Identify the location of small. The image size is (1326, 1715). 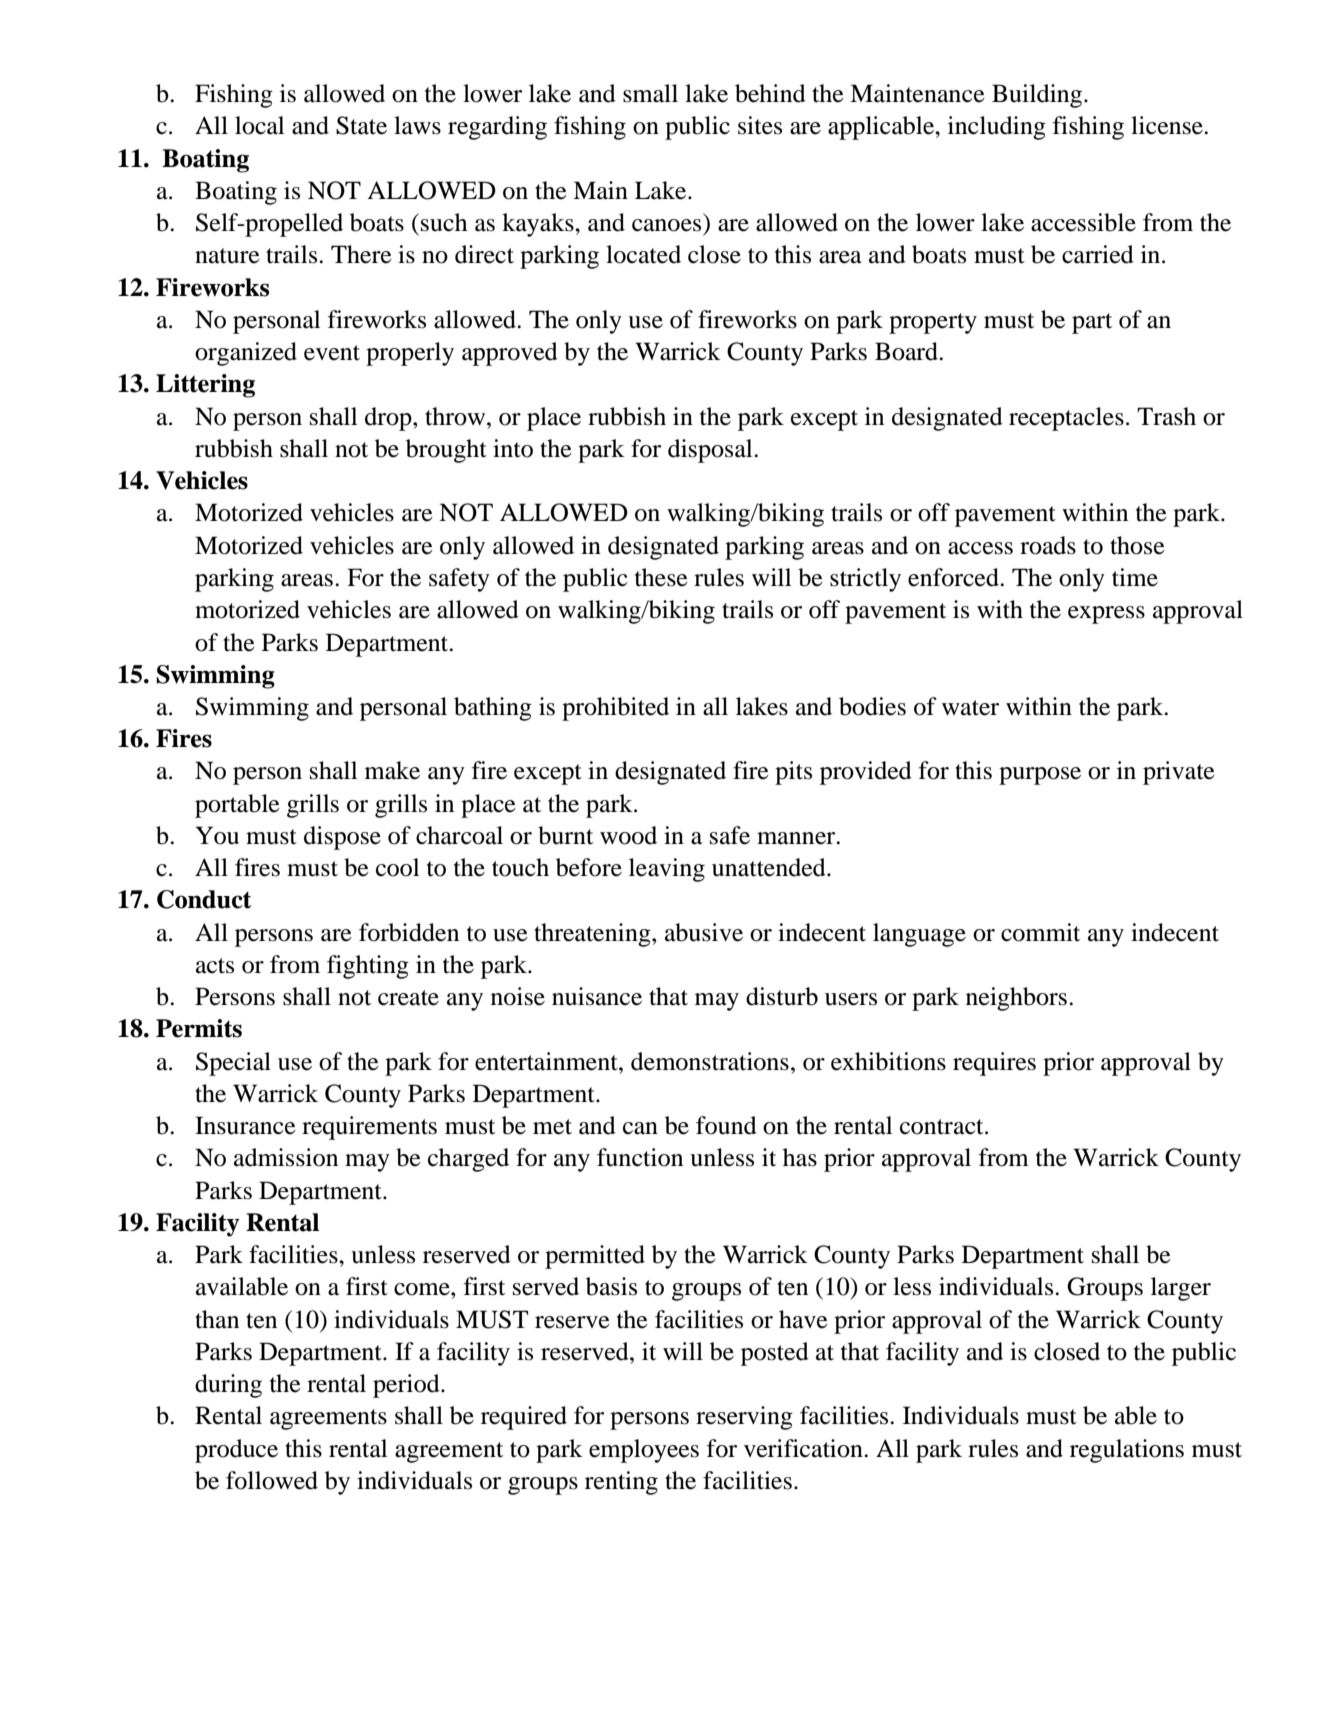
(650, 93).
